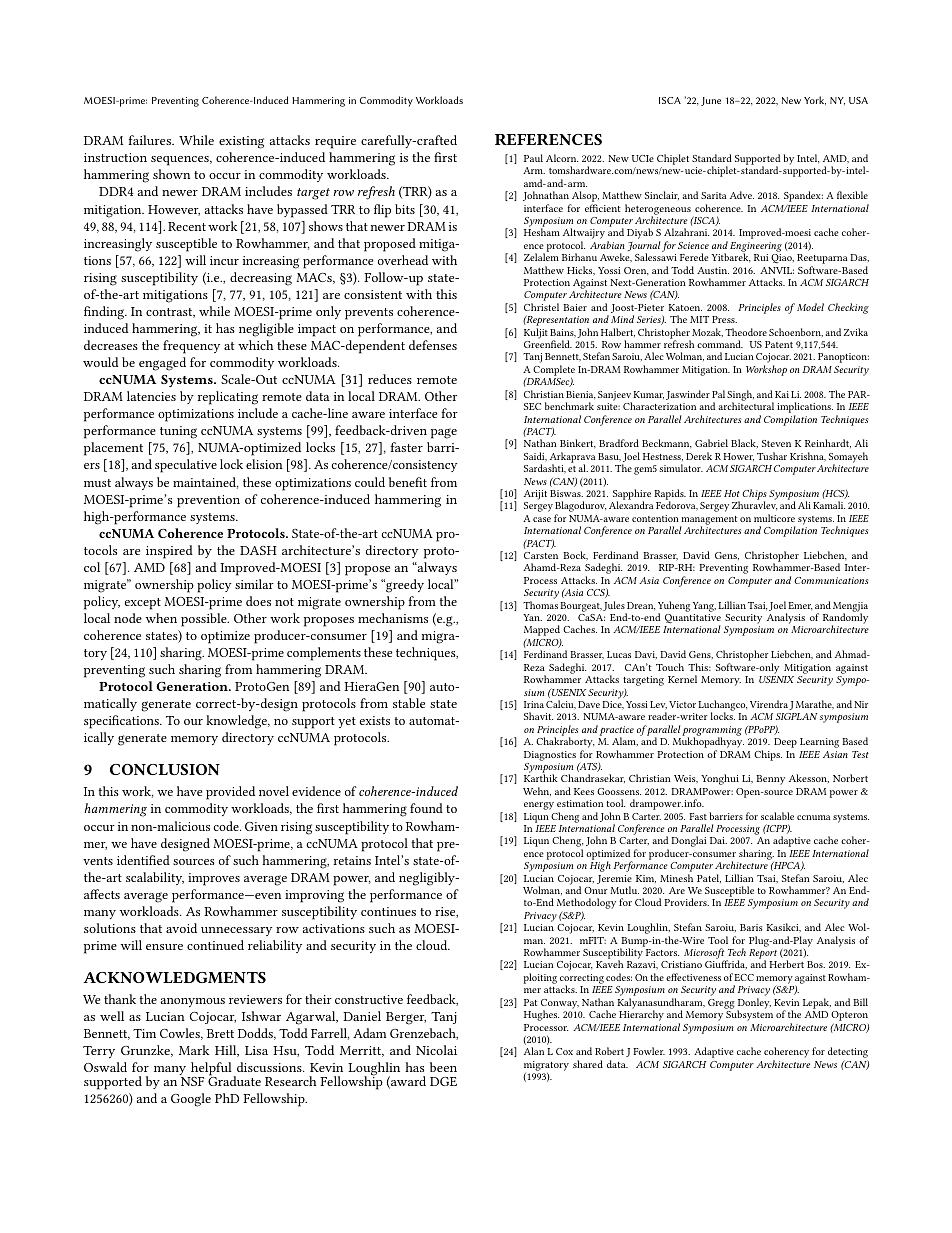 Image resolution: width=952 pixels, height=1233 pixels. Describe the element at coordinates (165, 769) in the screenshot. I see `CONCLUSION` at that location.
